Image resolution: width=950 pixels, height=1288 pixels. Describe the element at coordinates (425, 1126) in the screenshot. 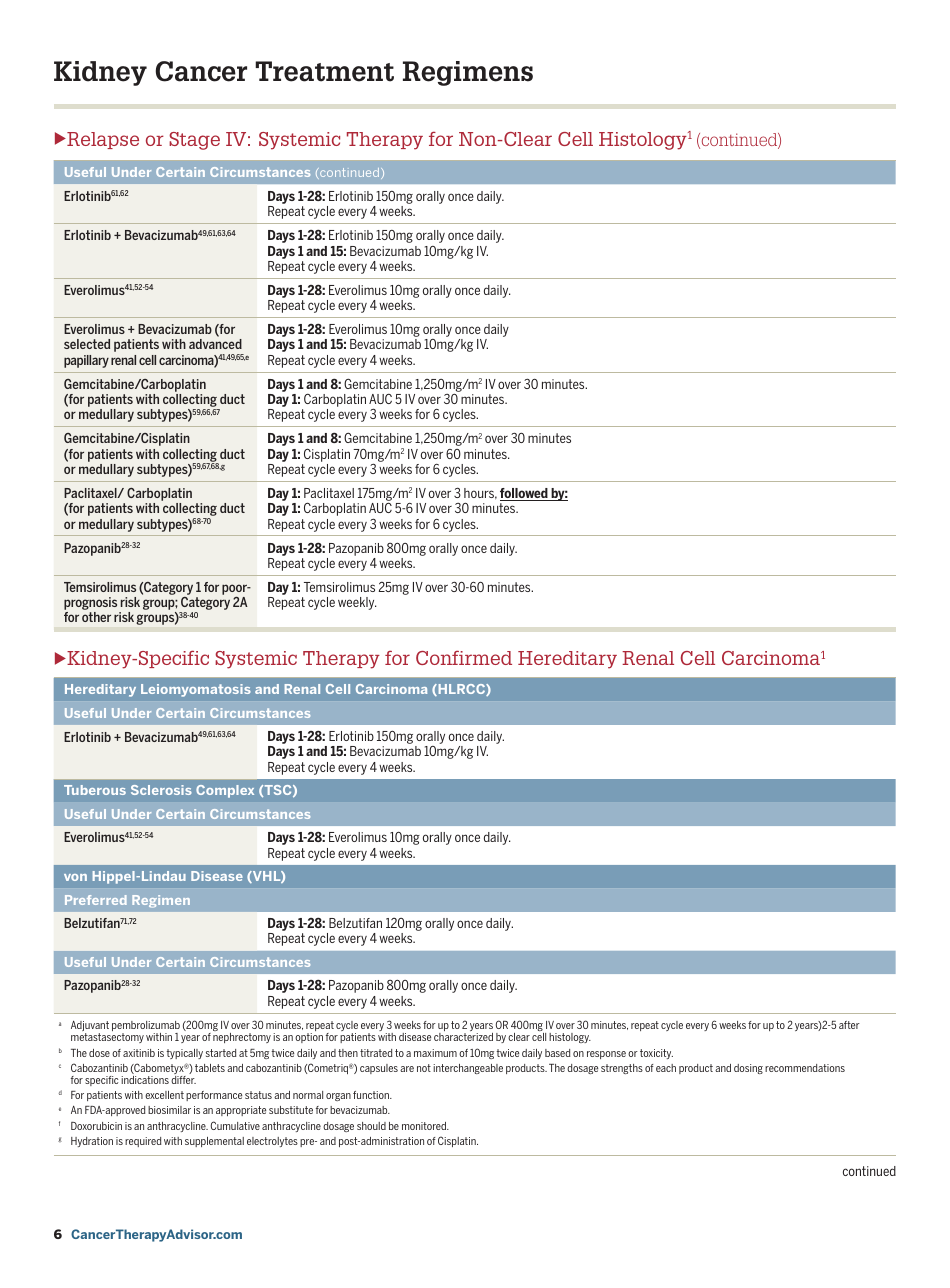

I see `monitored` at that location.
